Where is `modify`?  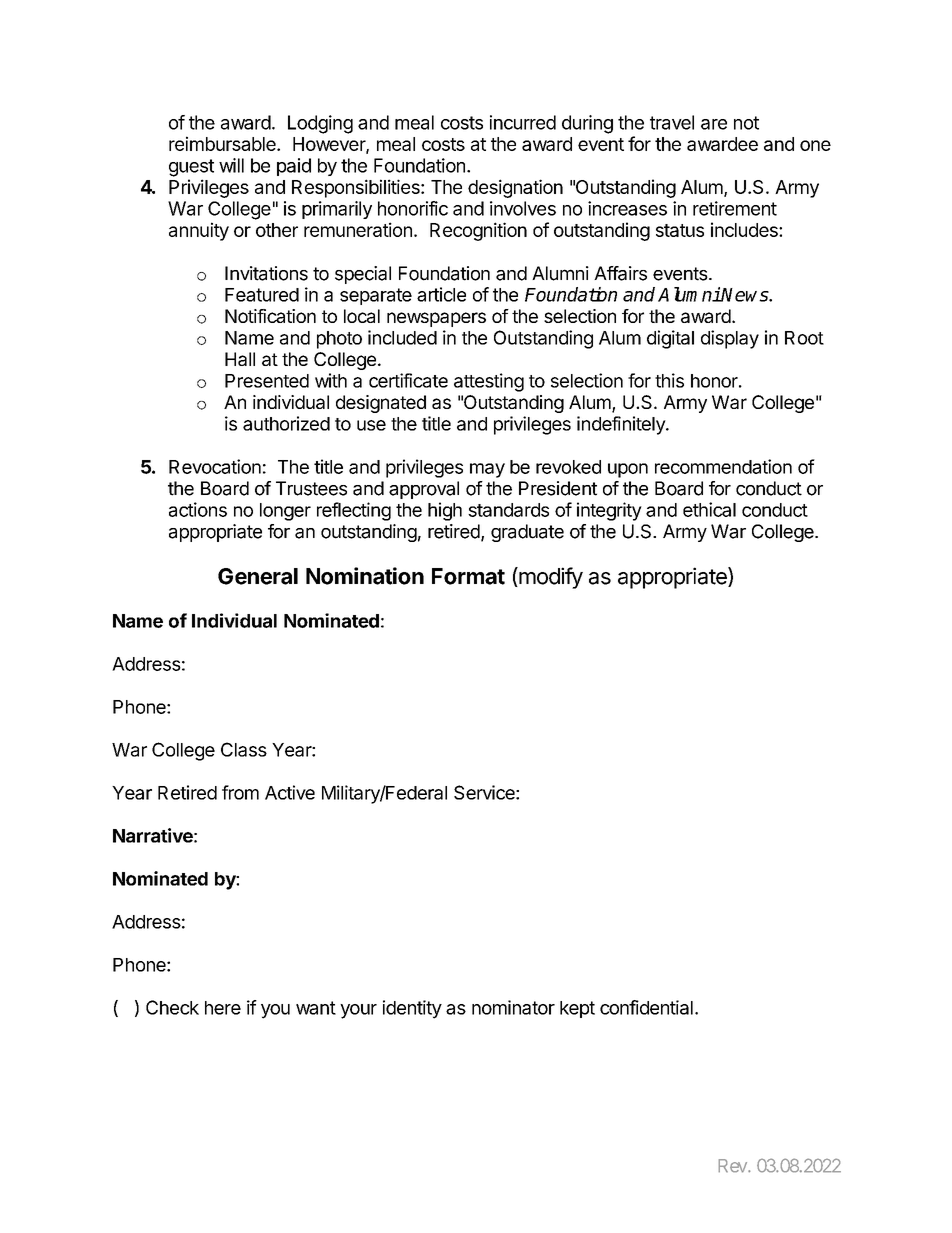
modify is located at coordinates (550, 578).
